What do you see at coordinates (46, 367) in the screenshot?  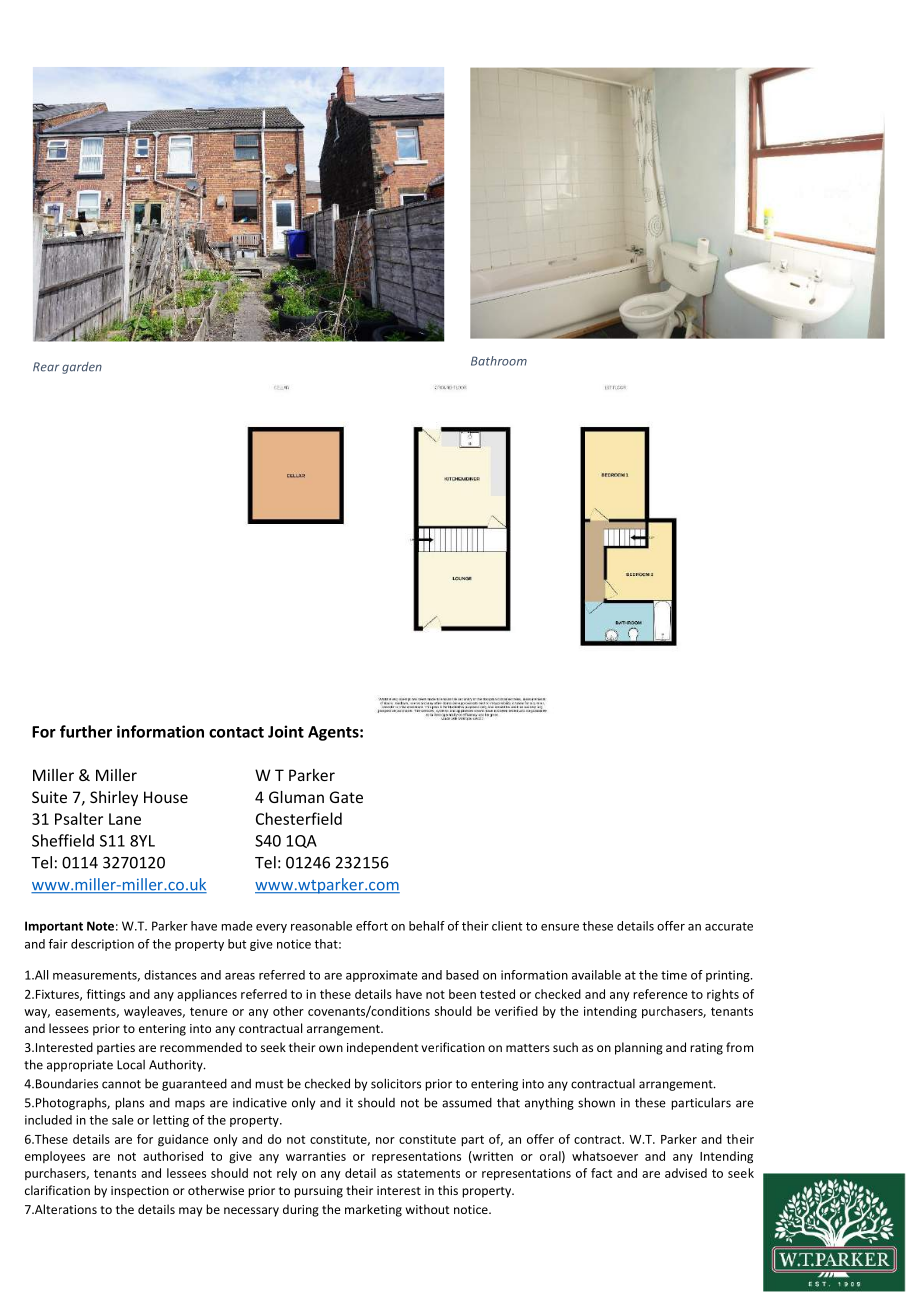 I see `Rear` at bounding box center [46, 367].
